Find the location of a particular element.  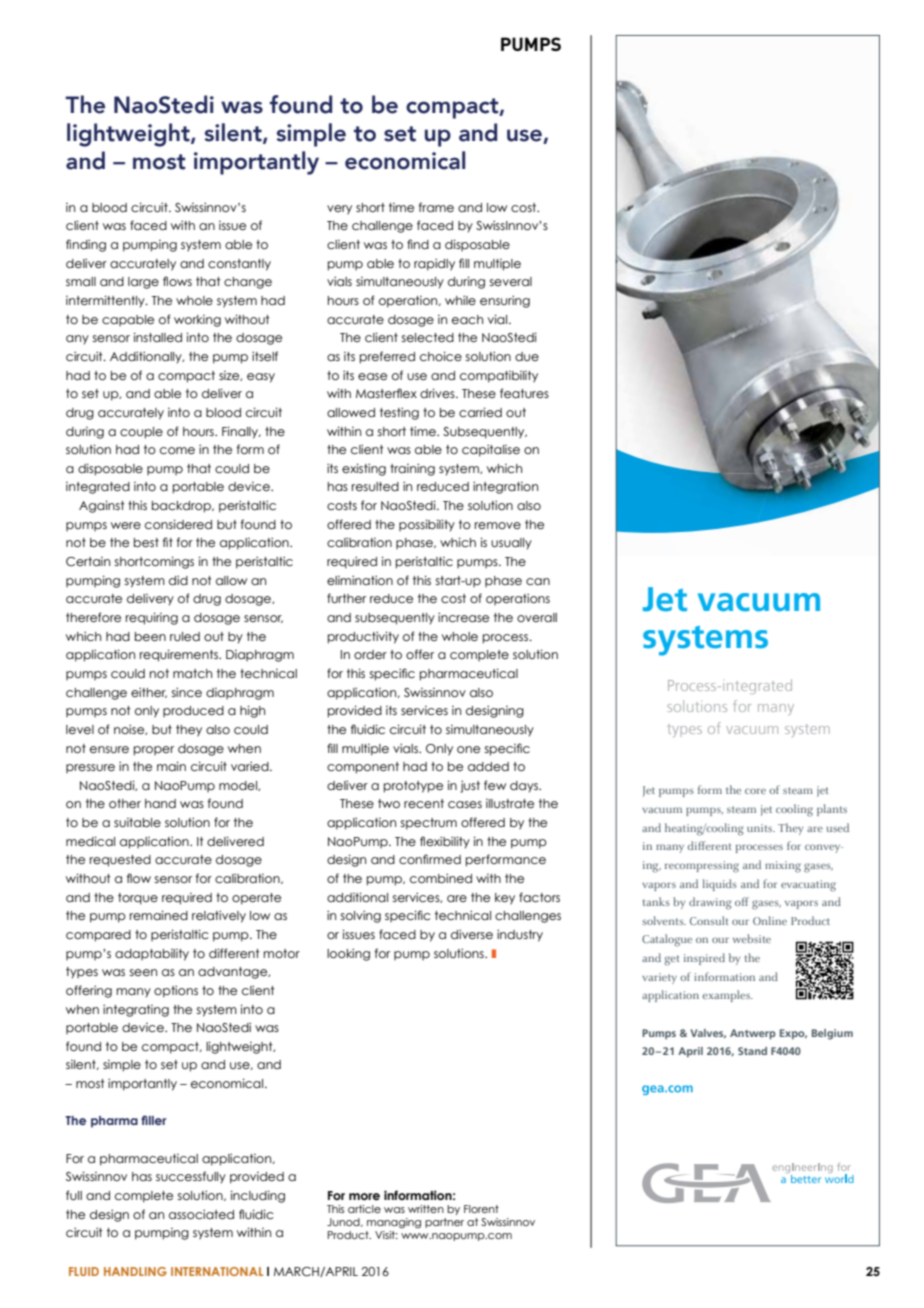

proper is located at coordinates (154, 751).
